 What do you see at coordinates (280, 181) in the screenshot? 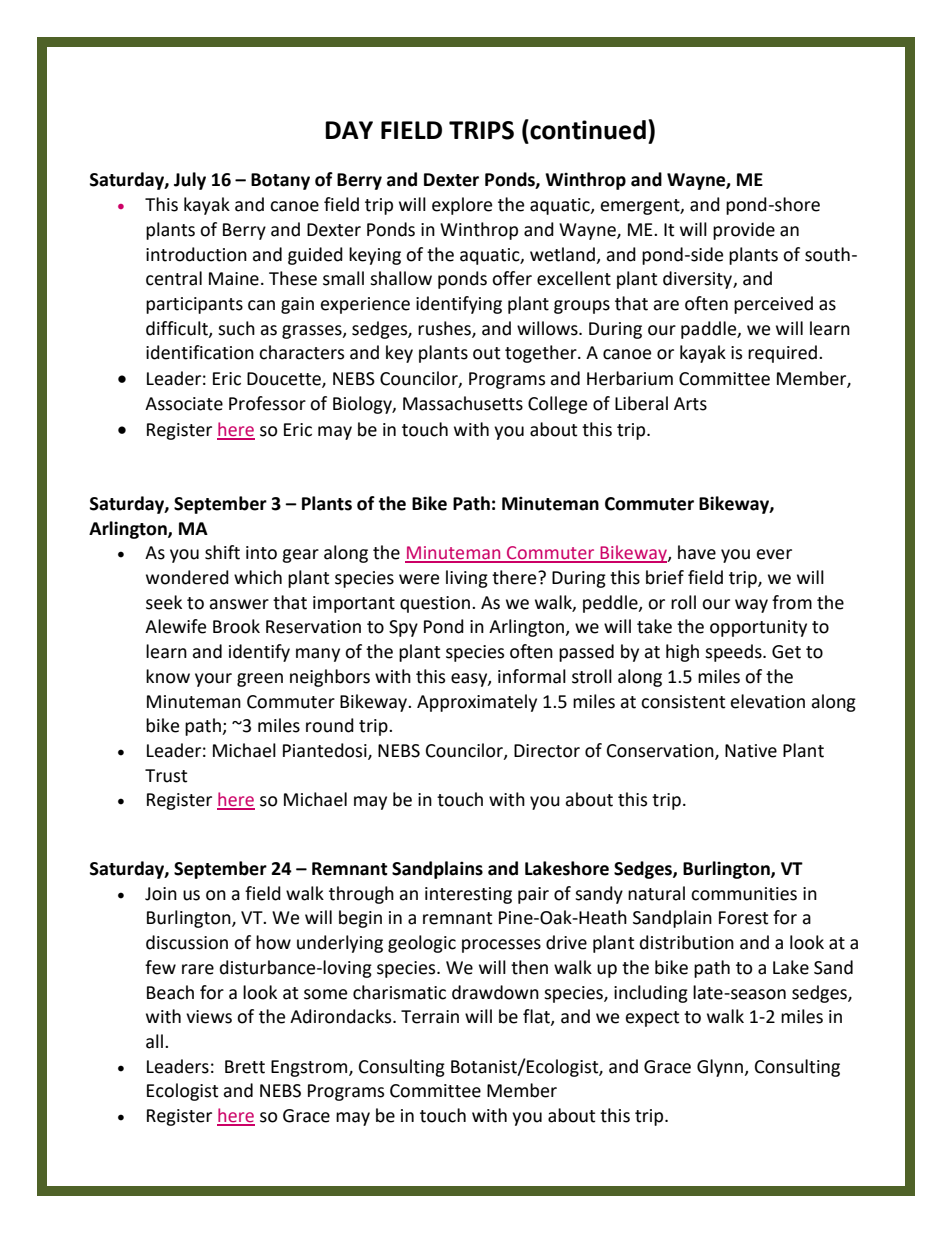
I see `Botany` at bounding box center [280, 181].
